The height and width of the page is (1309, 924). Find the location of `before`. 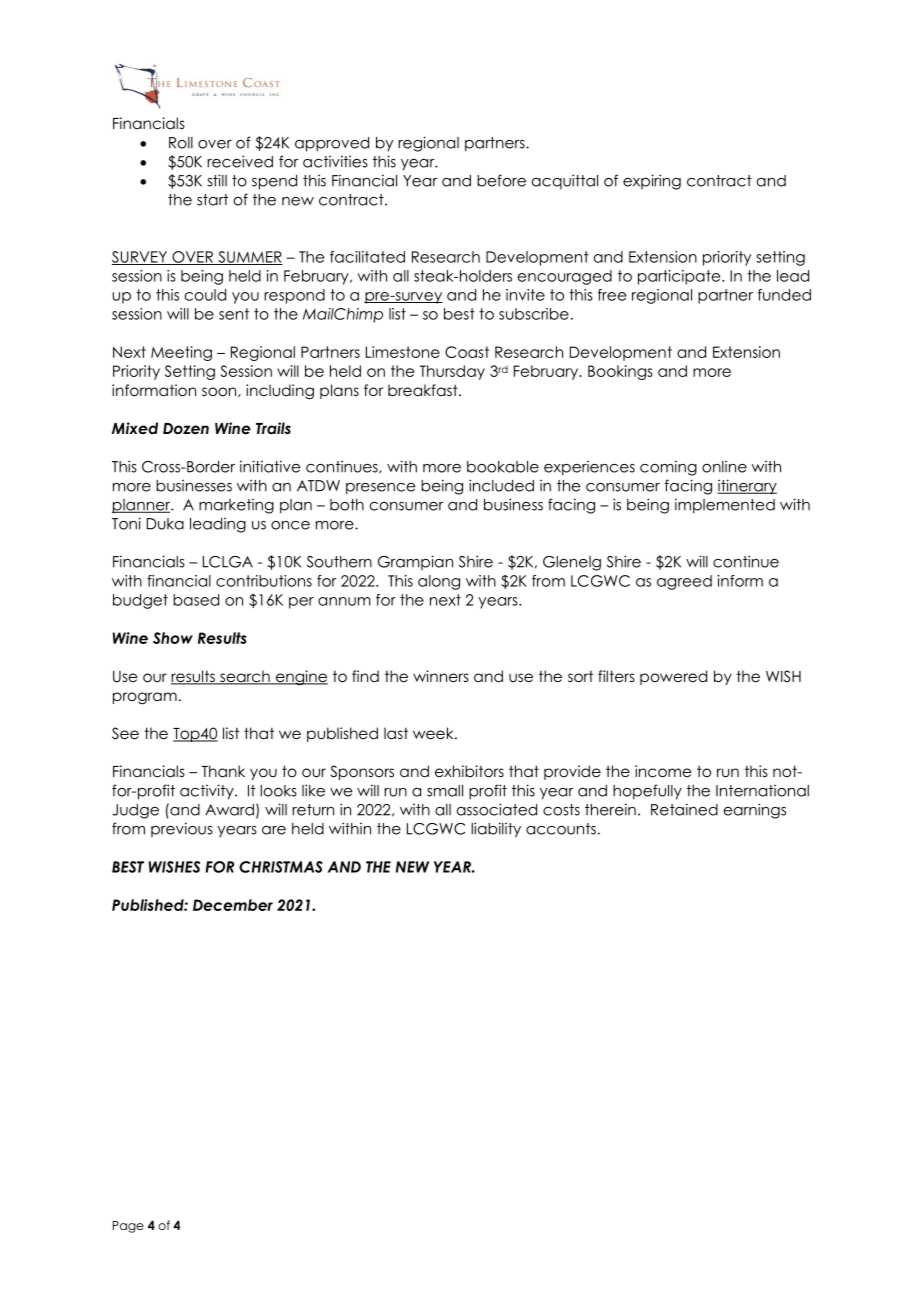

before is located at coordinates (501, 180).
